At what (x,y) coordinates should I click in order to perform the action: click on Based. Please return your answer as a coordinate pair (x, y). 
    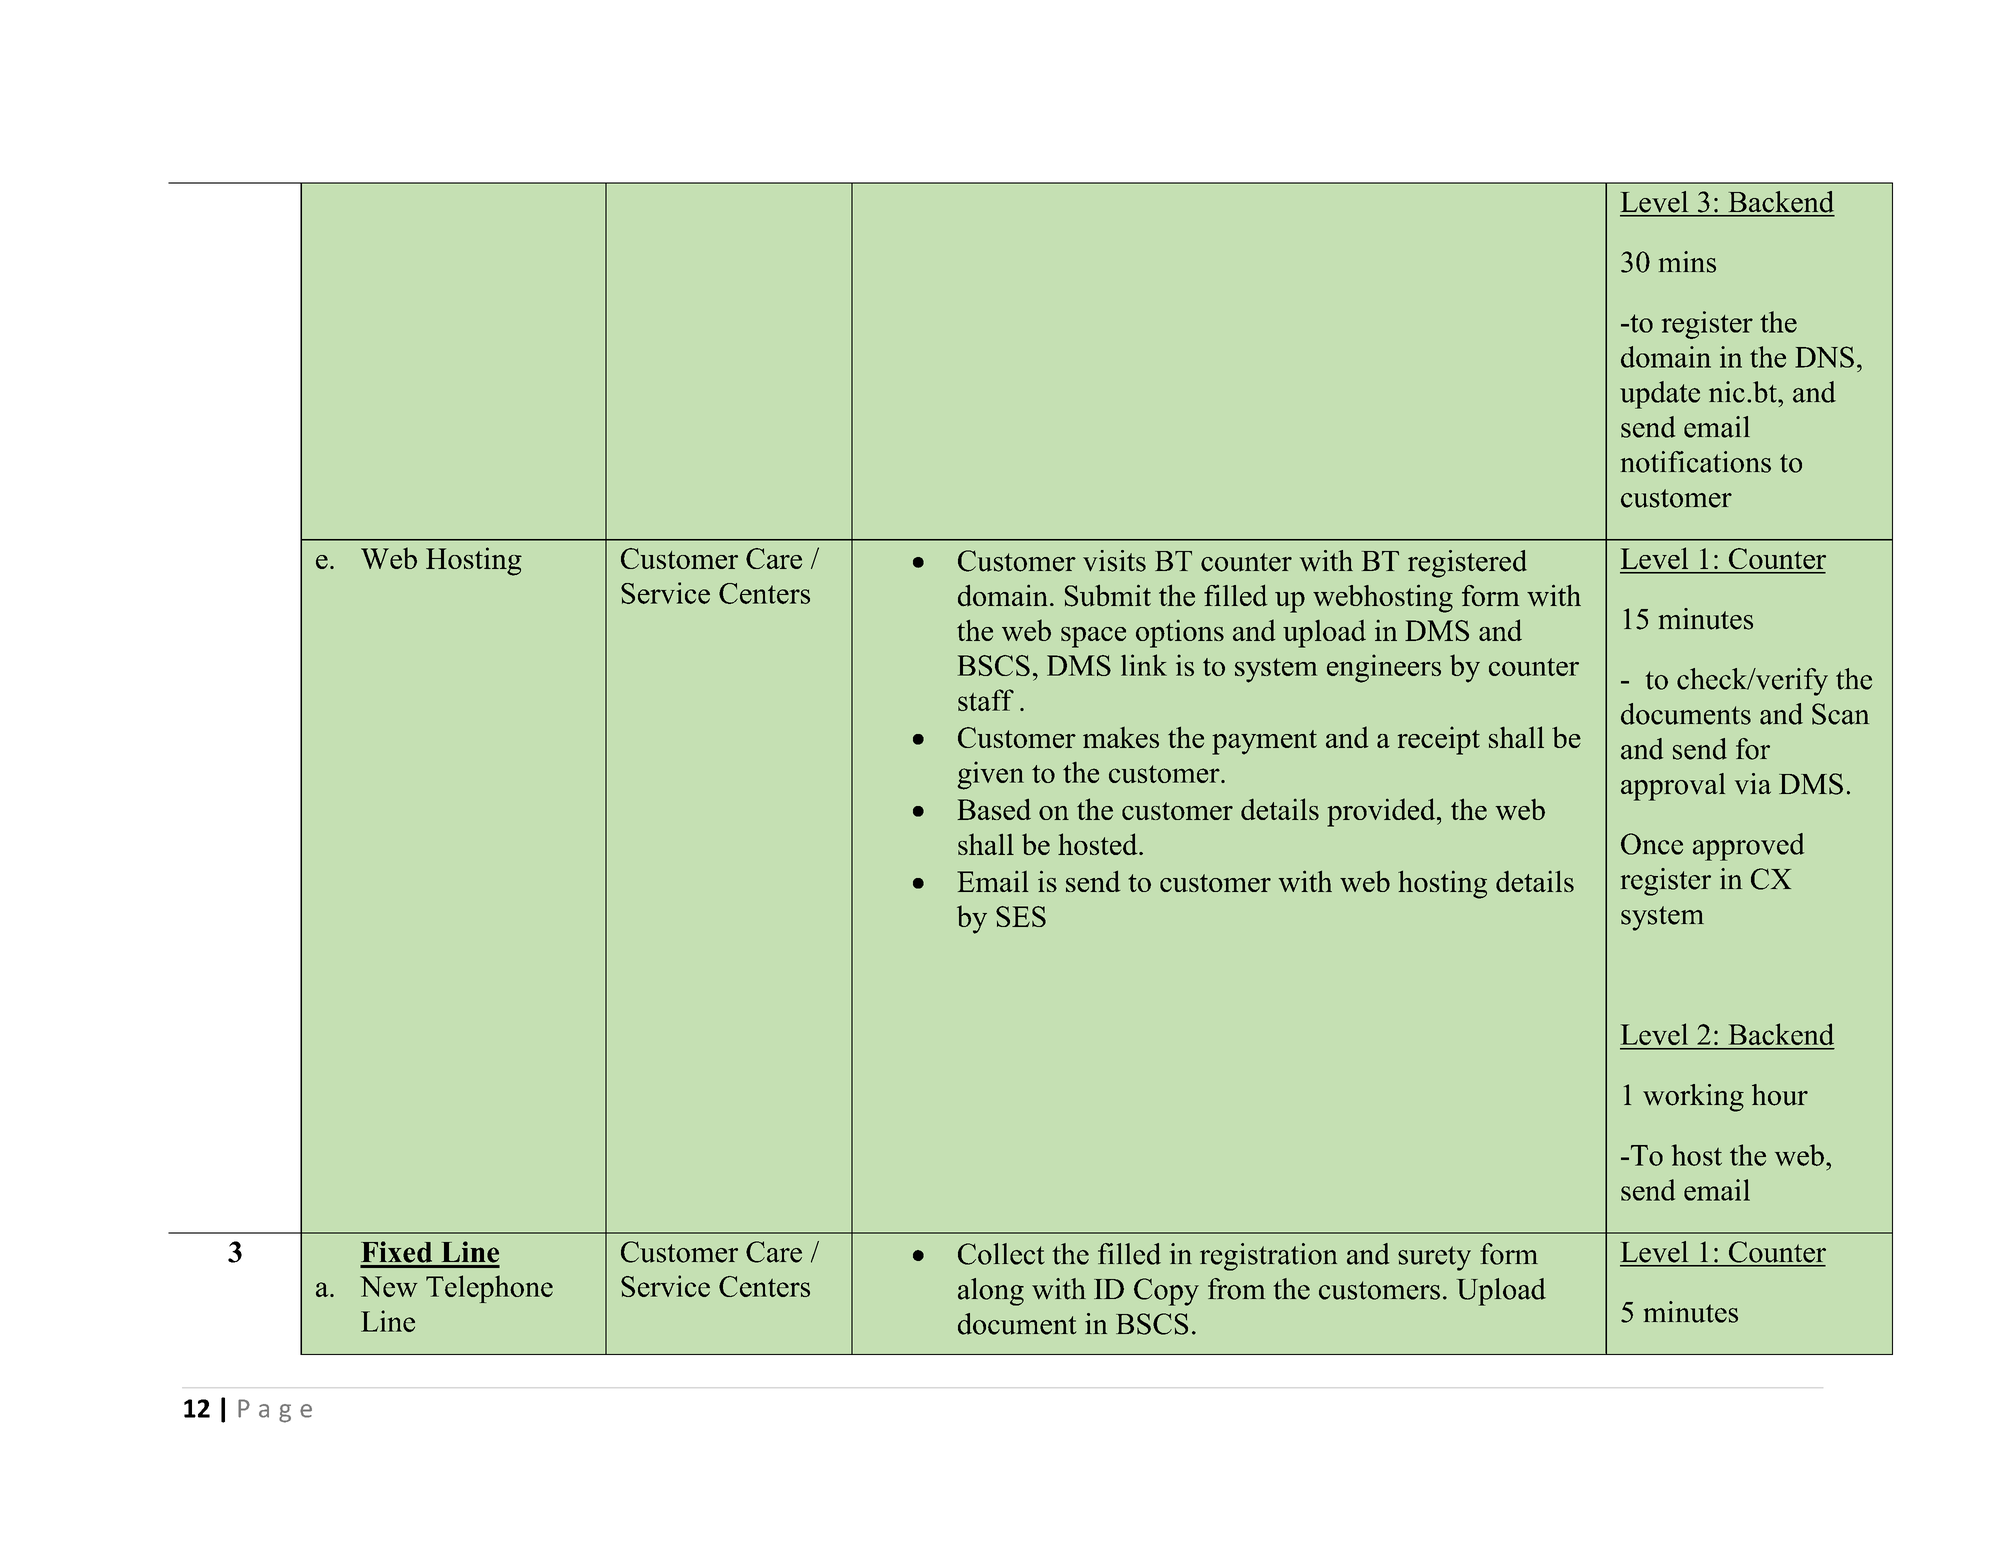
    Looking at the image, I should click on (994, 809).
